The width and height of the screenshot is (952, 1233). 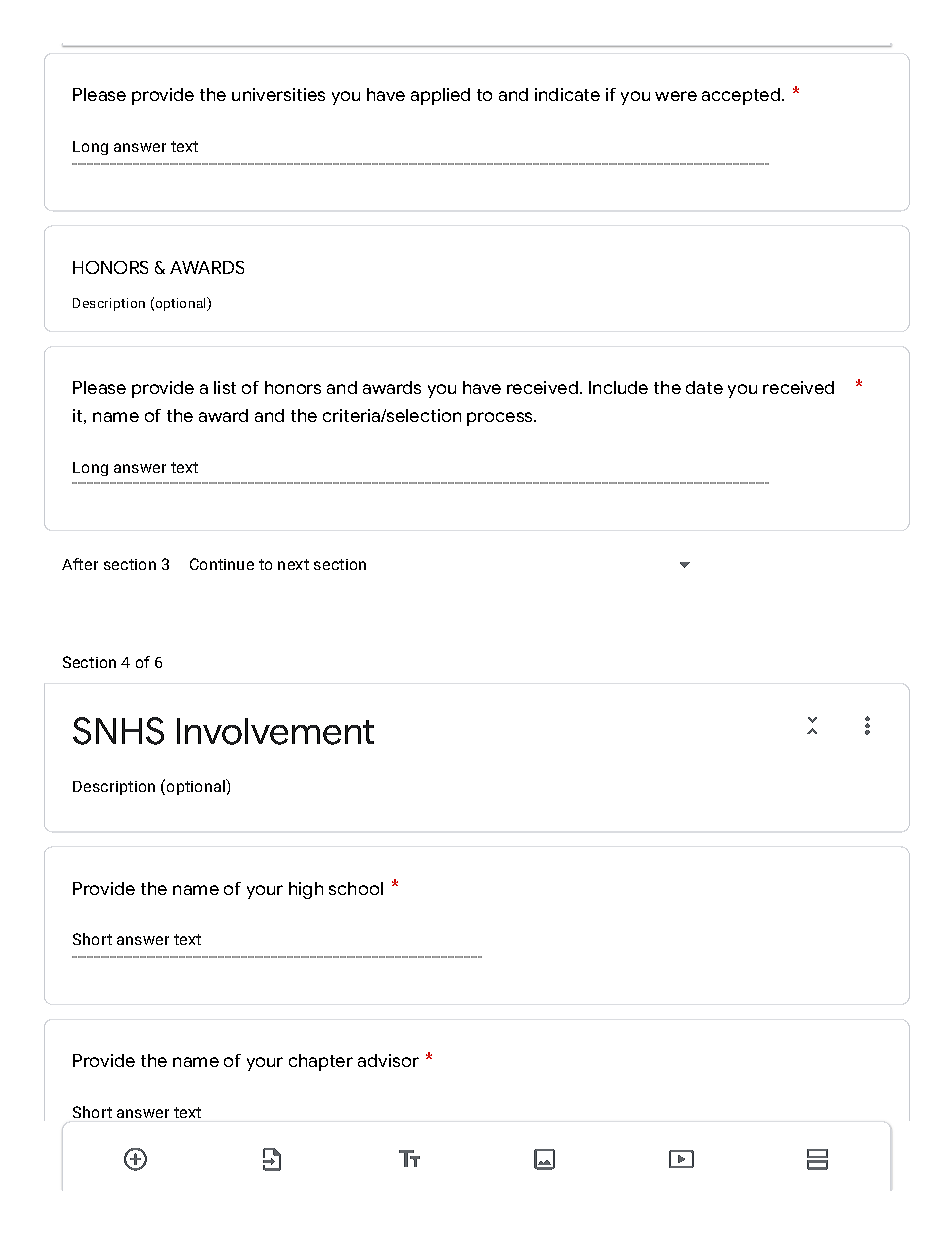 What do you see at coordinates (275, 731) in the screenshot?
I see `Involvement` at bounding box center [275, 731].
